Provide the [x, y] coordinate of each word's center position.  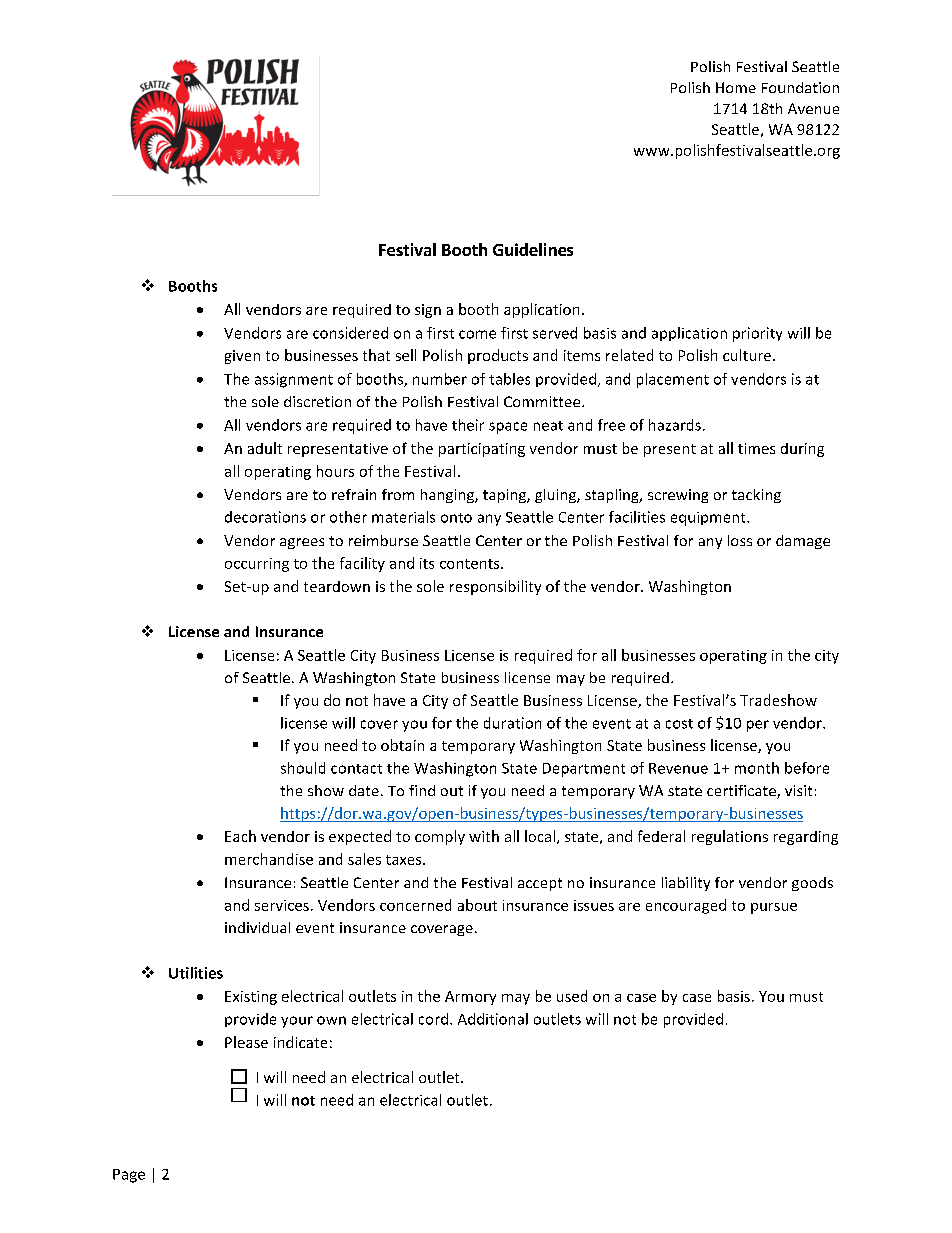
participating [482, 450]
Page [129, 1176]
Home [736, 87]
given [242, 357]
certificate [742, 792]
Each [240, 836]
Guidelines [533, 249]
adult [265, 448]
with [484, 836]
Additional [493, 1019]
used [572, 996]
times [756, 448]
